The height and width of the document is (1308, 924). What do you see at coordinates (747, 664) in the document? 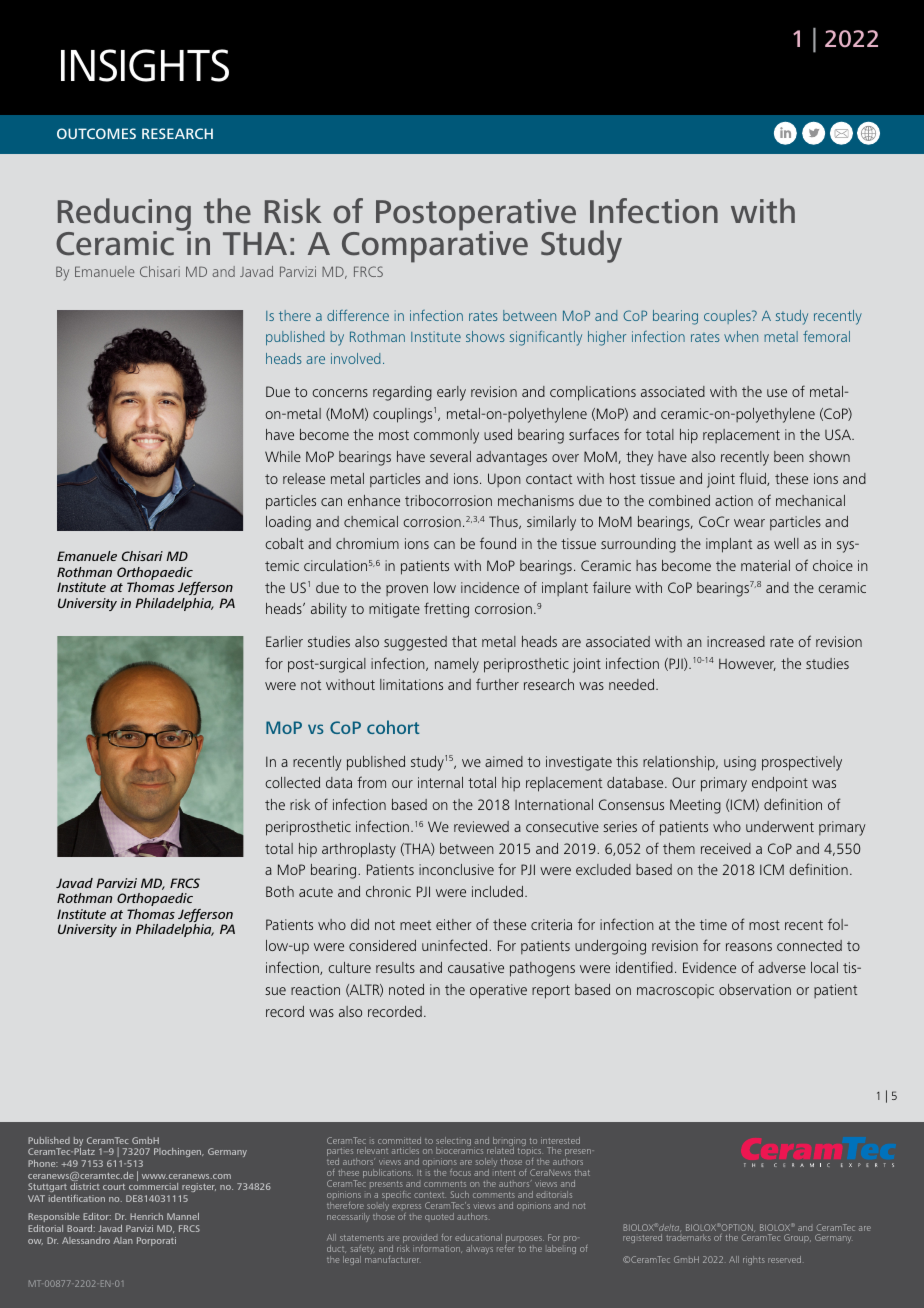
I see `However` at bounding box center [747, 664].
